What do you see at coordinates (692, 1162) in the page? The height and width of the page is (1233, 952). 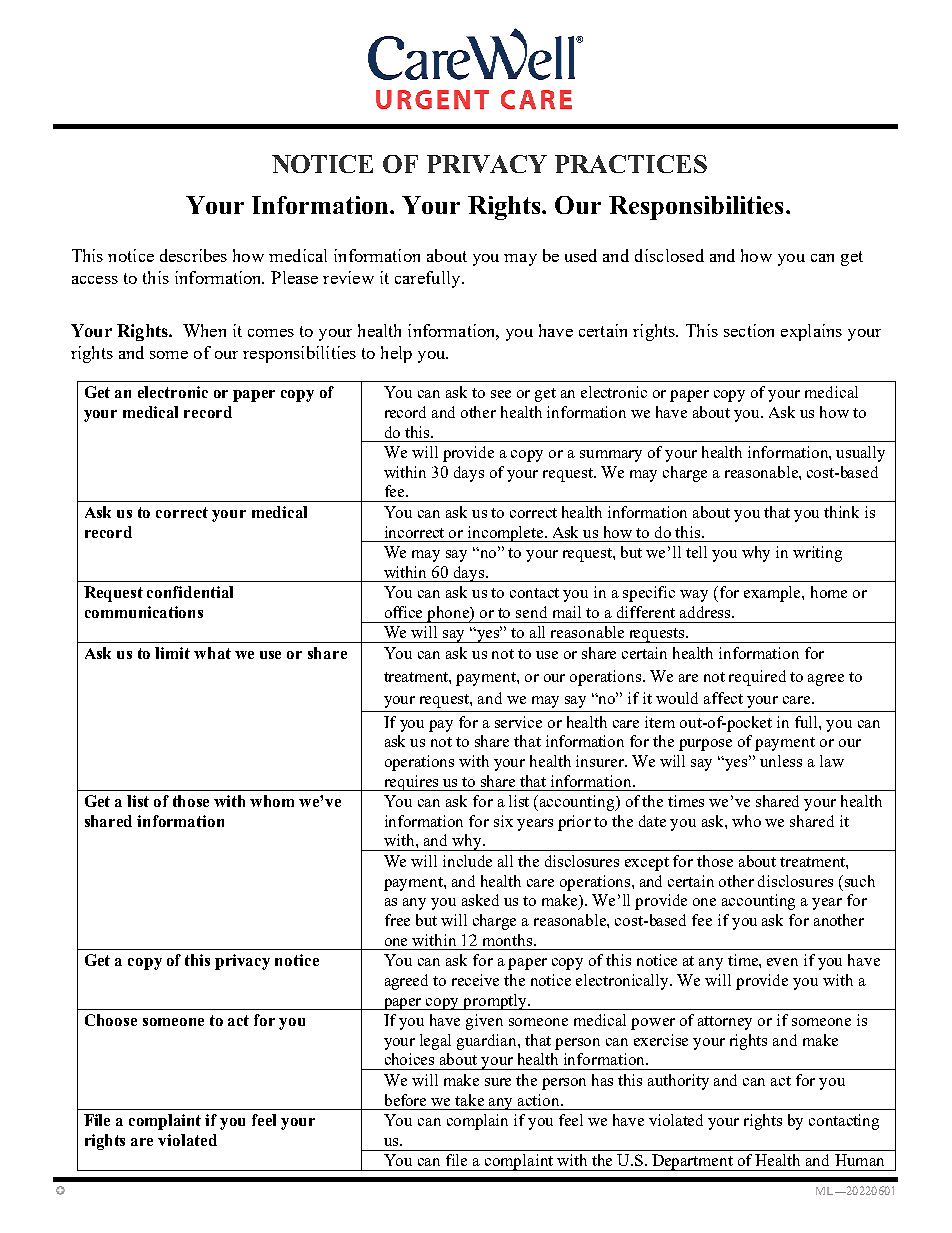 I see `Department` at bounding box center [692, 1162].
